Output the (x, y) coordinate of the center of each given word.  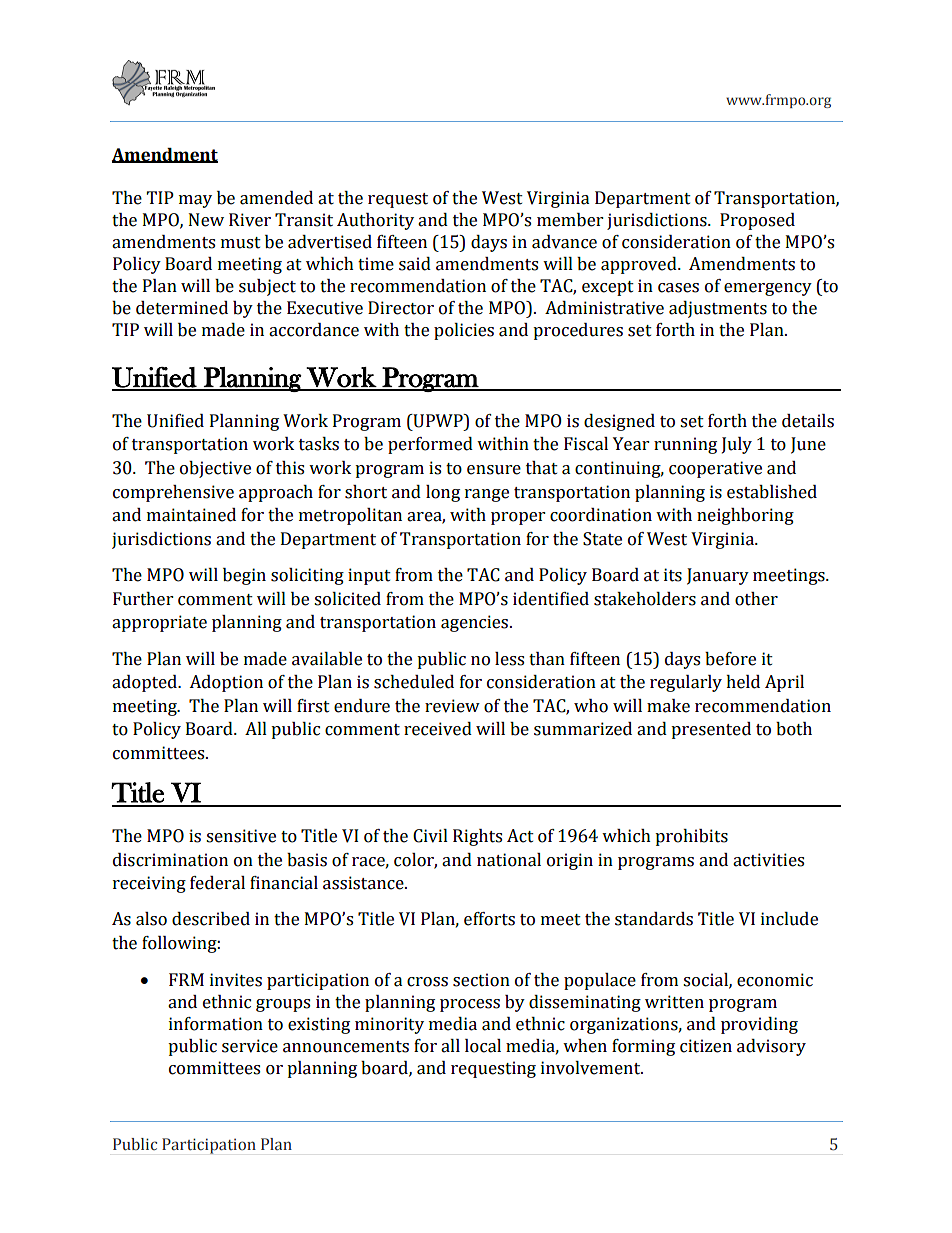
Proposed (757, 221)
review (452, 706)
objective (215, 469)
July (737, 445)
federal (217, 883)
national (509, 860)
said (415, 264)
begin (244, 576)
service (250, 1046)
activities (768, 860)
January (718, 576)
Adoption (226, 683)
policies (464, 331)
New (206, 220)
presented (711, 730)
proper (518, 518)
